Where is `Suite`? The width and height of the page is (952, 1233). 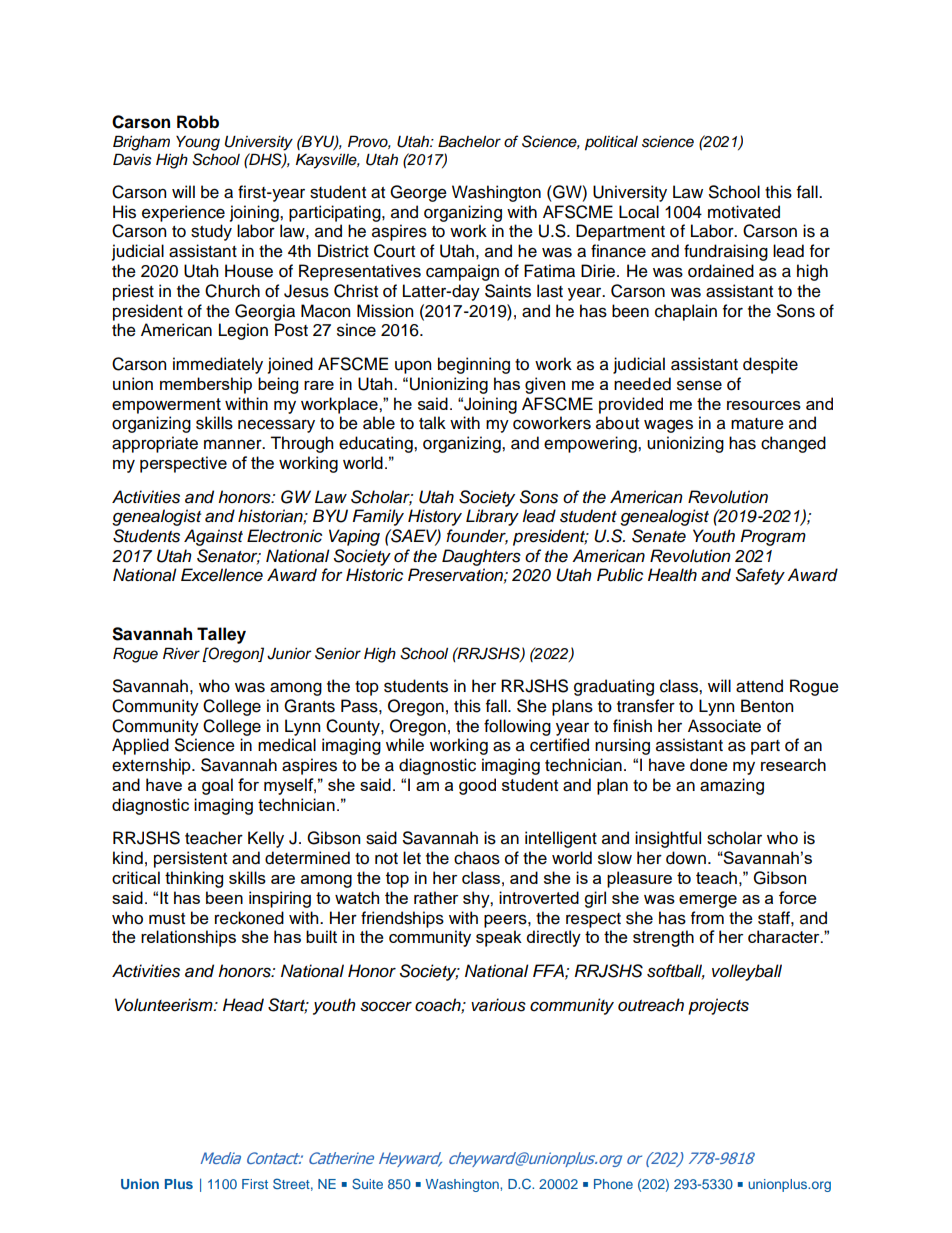
Suite is located at coordinates (367, 1183).
